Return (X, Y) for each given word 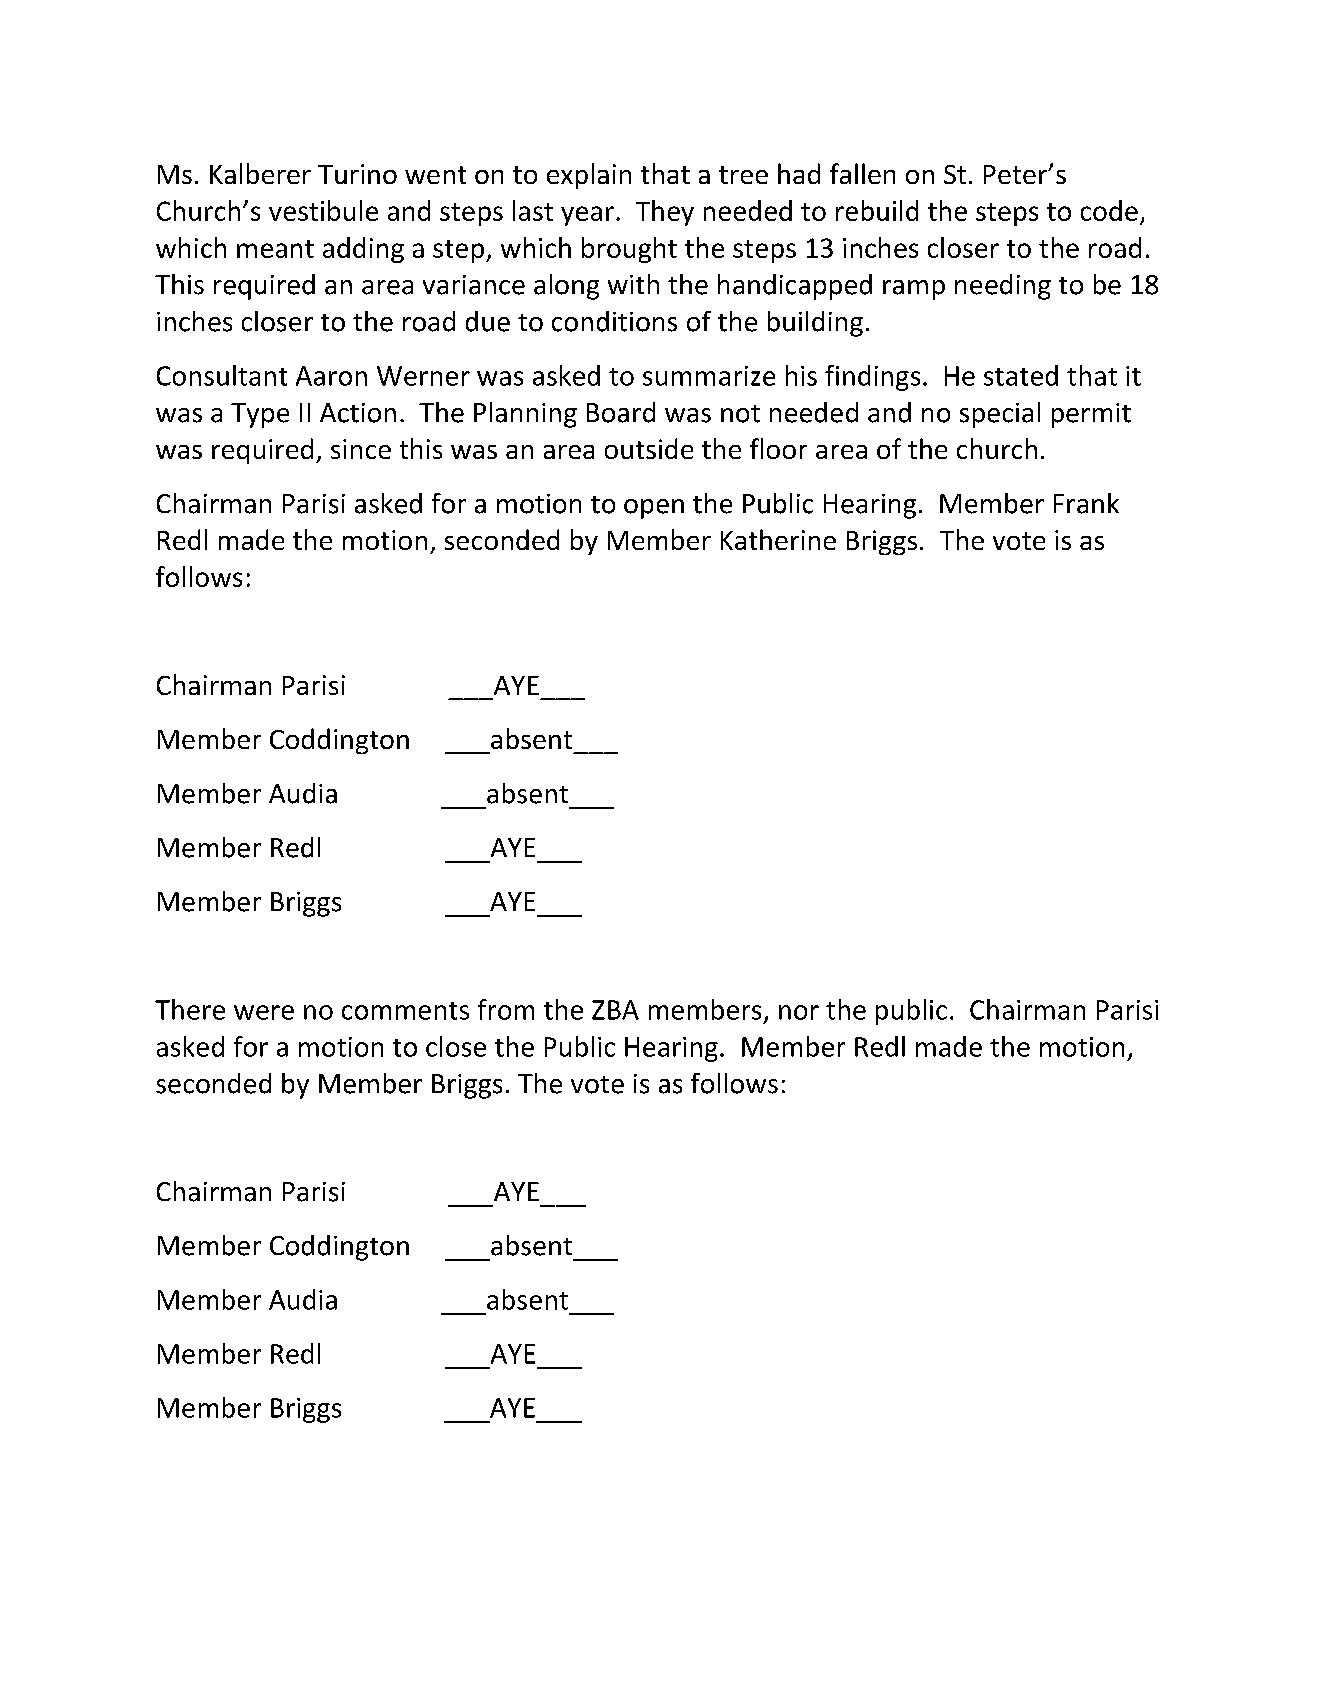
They (665, 213)
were (264, 1012)
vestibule (323, 210)
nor (799, 1012)
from (506, 1009)
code (1109, 210)
